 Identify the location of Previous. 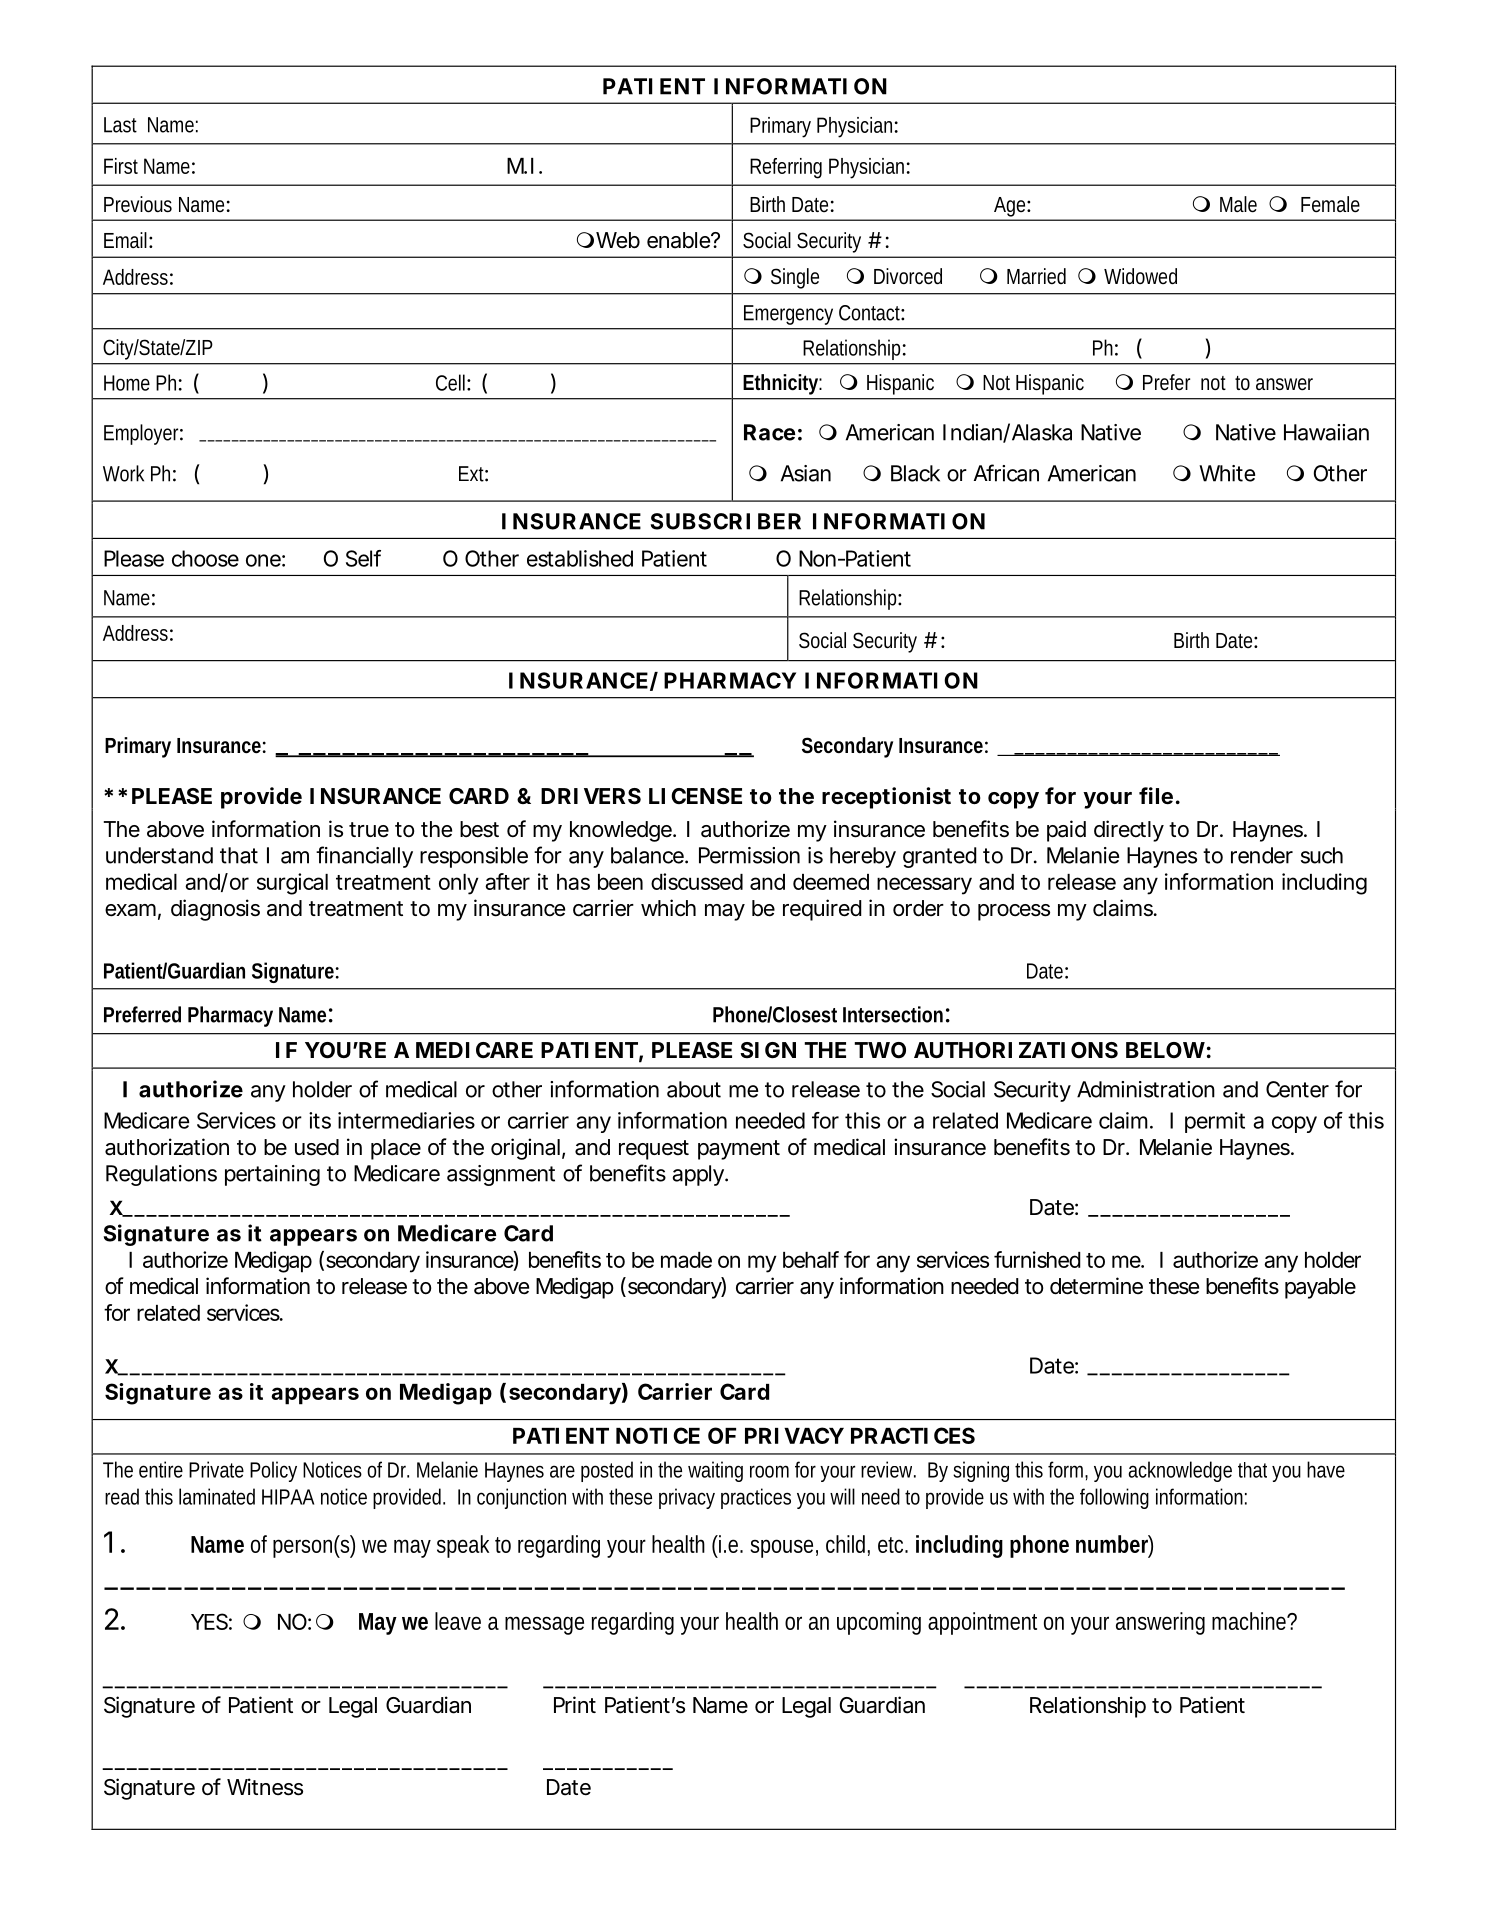
(138, 204).
